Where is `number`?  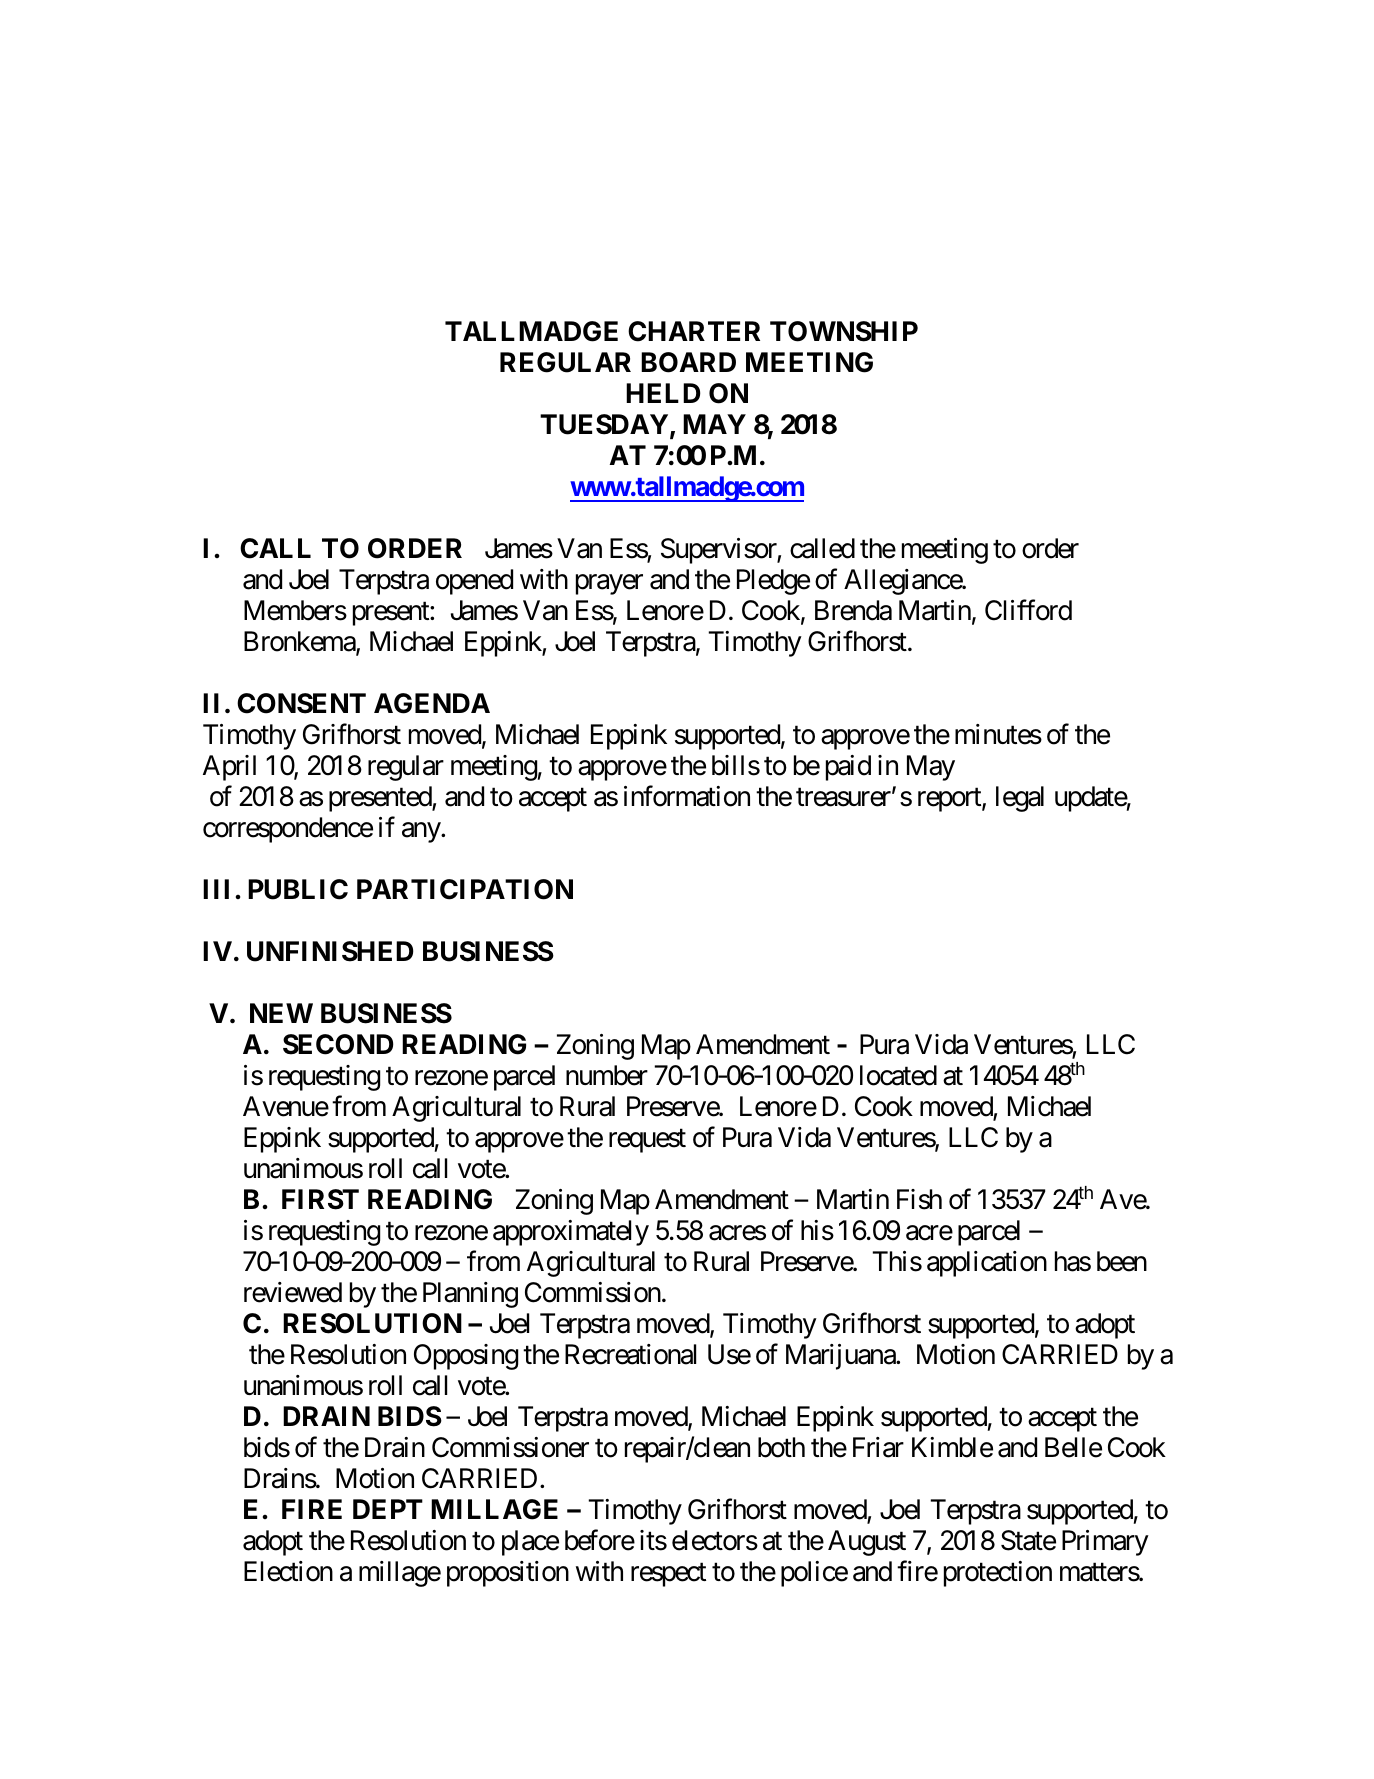
number is located at coordinates (607, 1075).
